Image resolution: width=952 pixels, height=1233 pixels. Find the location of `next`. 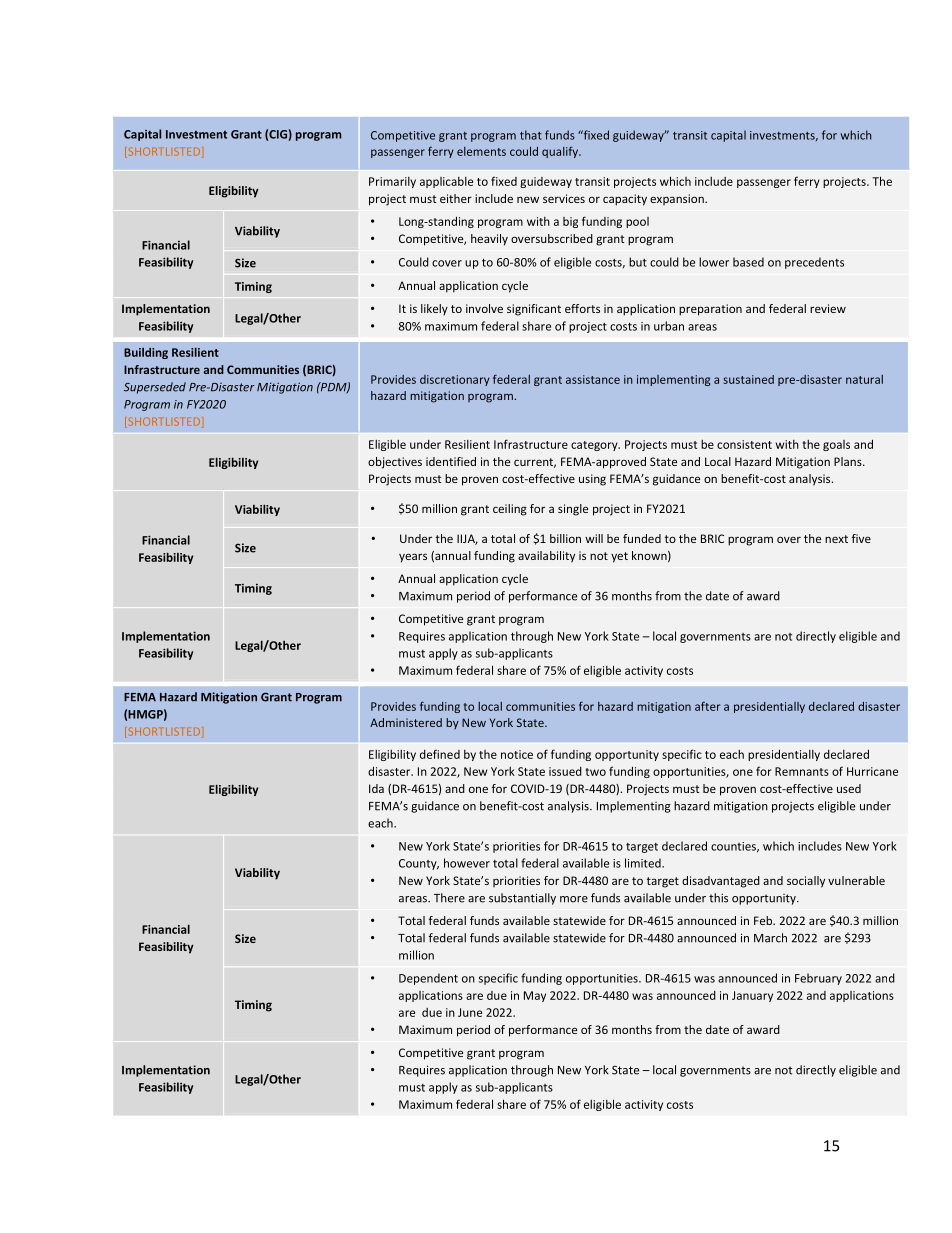

next is located at coordinates (836, 539).
